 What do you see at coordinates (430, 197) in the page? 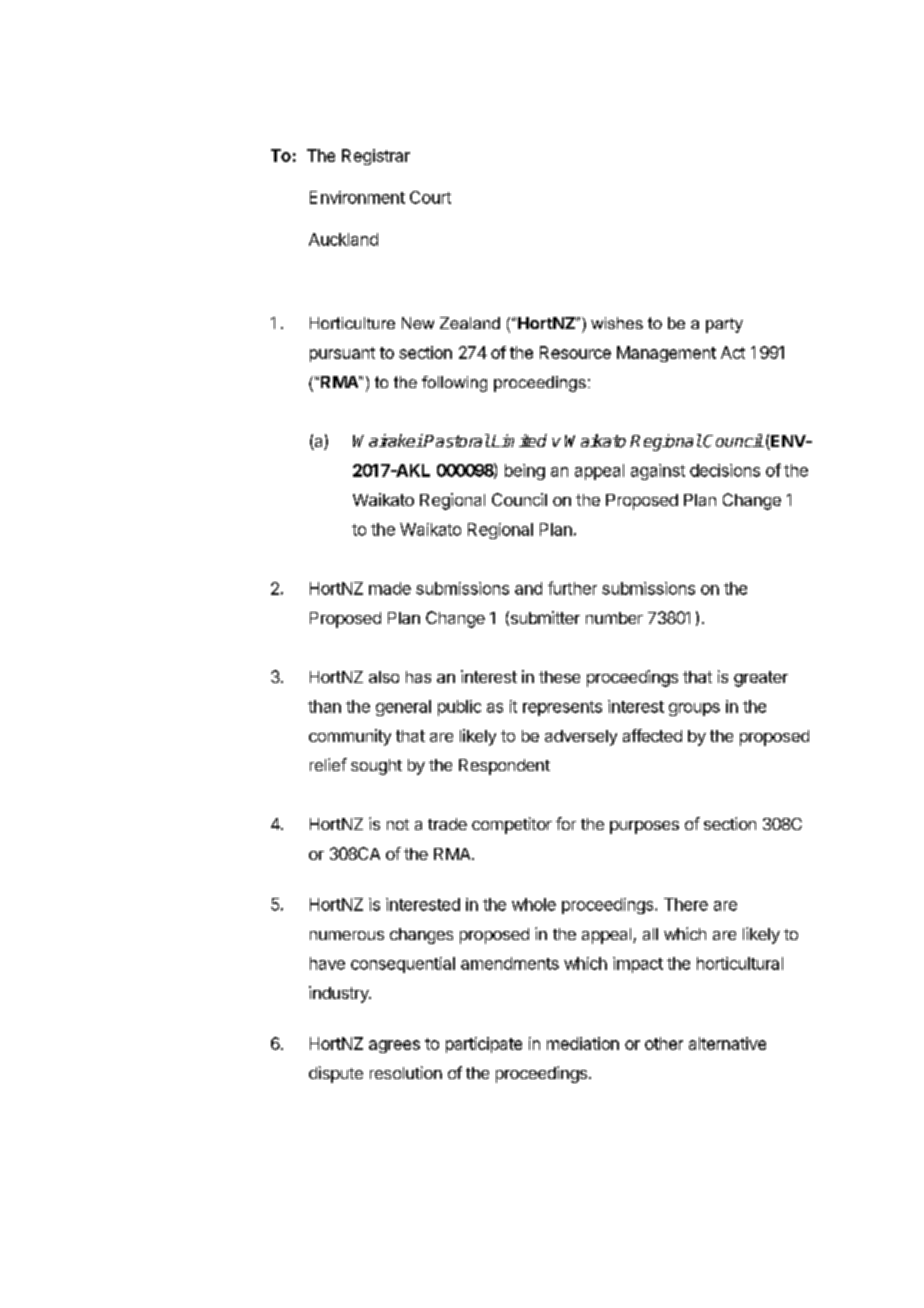
I see `Court` at bounding box center [430, 197].
